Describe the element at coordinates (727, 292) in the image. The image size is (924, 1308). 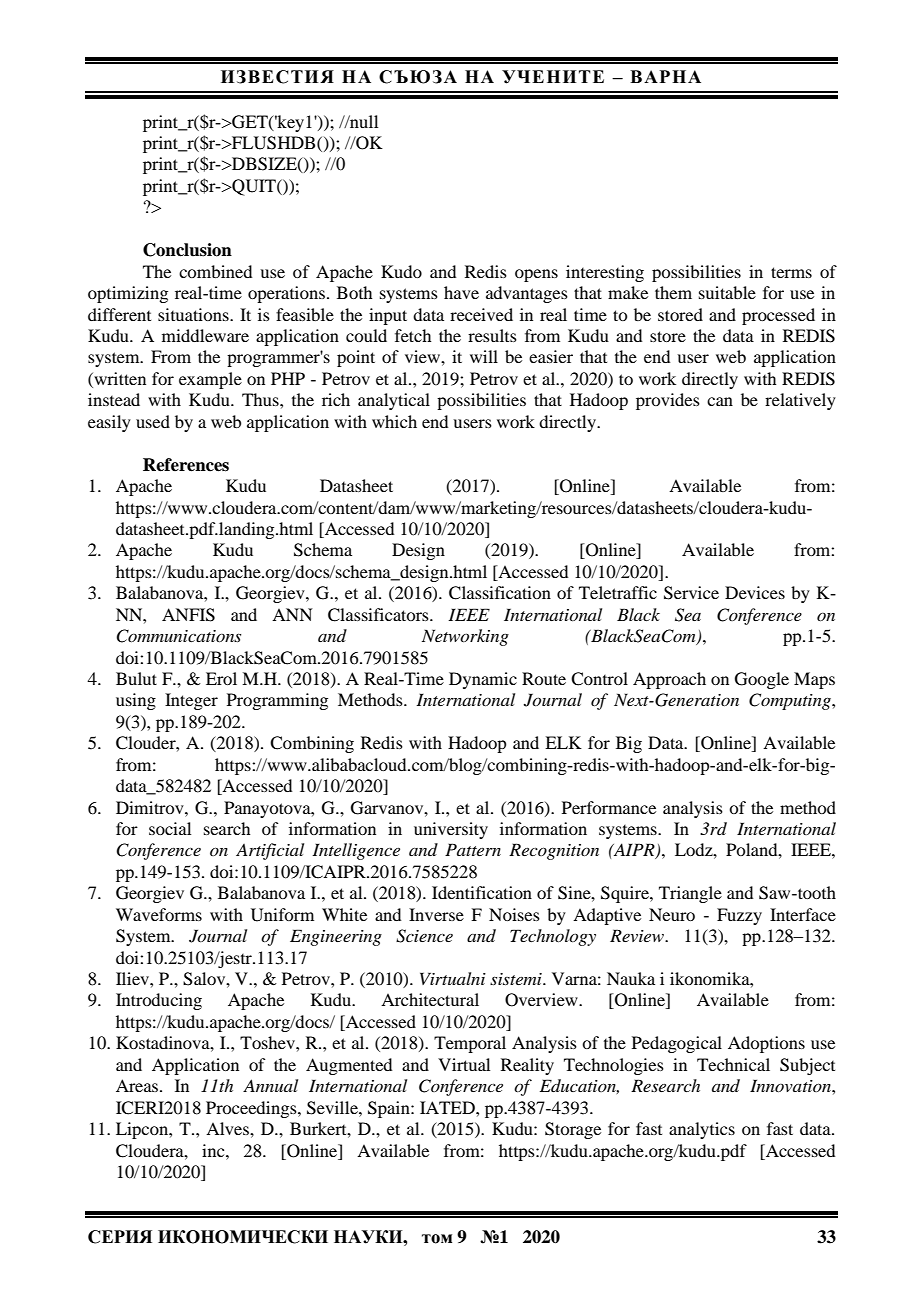
I see `suitable` at that location.
